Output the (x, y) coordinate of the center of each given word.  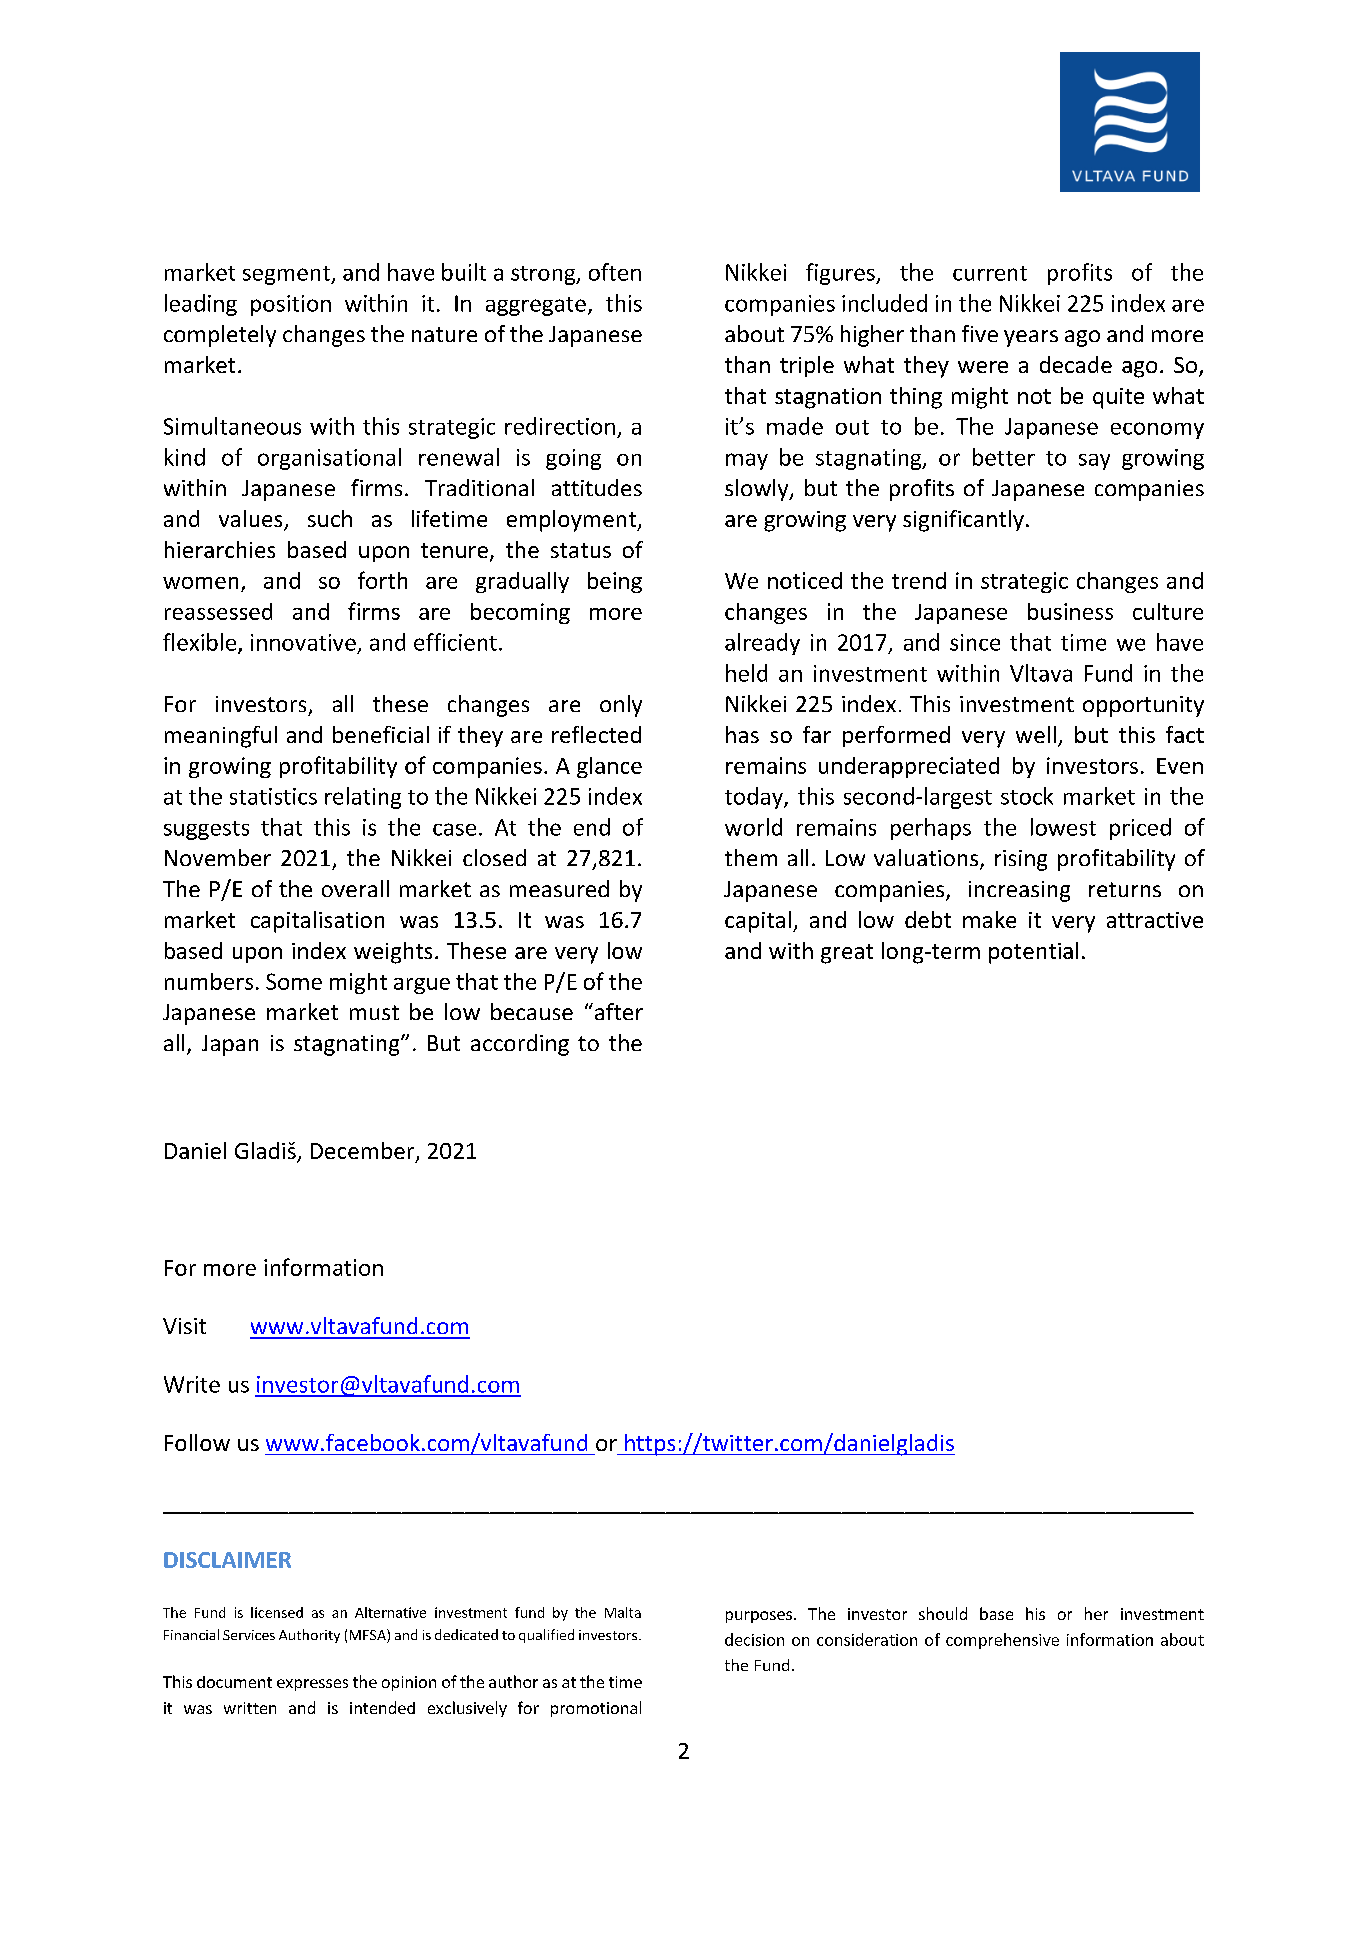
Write (192, 1384)
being (615, 582)
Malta (623, 1612)
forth (382, 580)
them (751, 857)
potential (1033, 953)
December (364, 1152)
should (943, 1613)
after (617, 1011)
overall (355, 888)
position (291, 305)
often (615, 272)
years (1031, 338)
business (1070, 611)
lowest (1063, 827)
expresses (312, 1685)
